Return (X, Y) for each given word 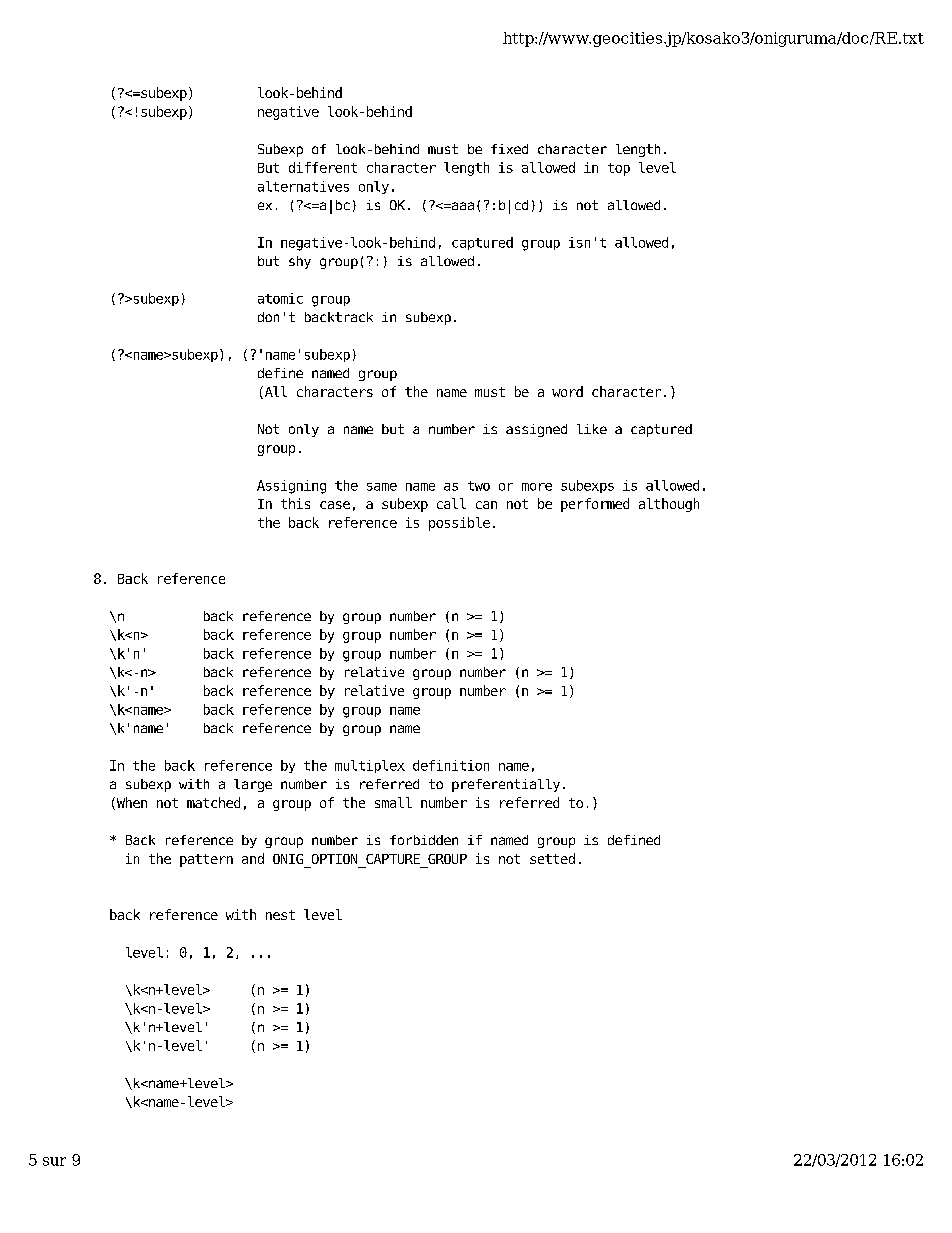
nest (280, 915)
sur (54, 1161)
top (619, 169)
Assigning (291, 487)
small (393, 802)
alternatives (303, 186)
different (323, 167)
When (130, 803)
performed (595, 505)
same (382, 487)
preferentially (506, 785)
